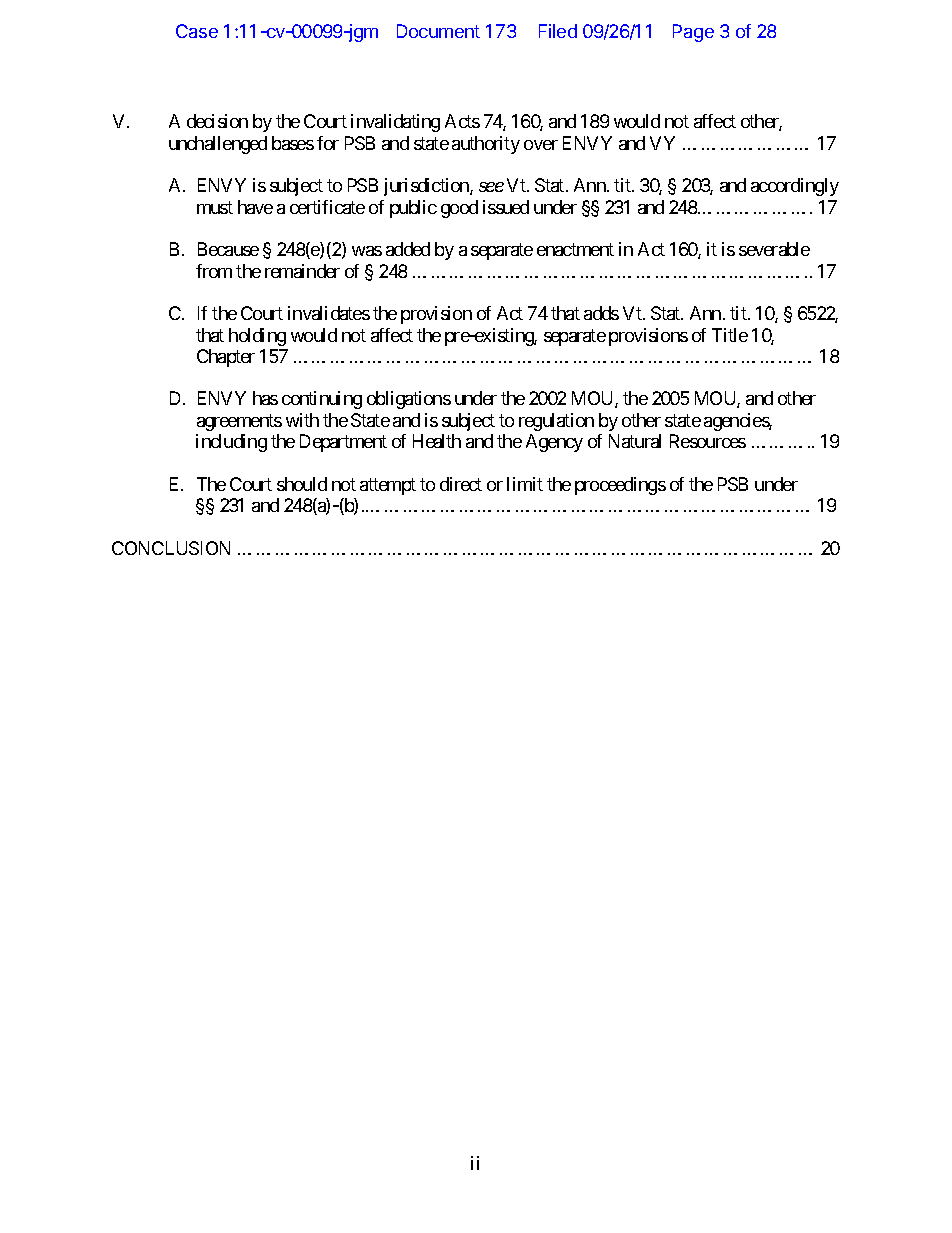 Image resolution: width=952 pixels, height=1233 pixels. What do you see at coordinates (795, 187) in the screenshot?
I see `accordingly` at bounding box center [795, 187].
